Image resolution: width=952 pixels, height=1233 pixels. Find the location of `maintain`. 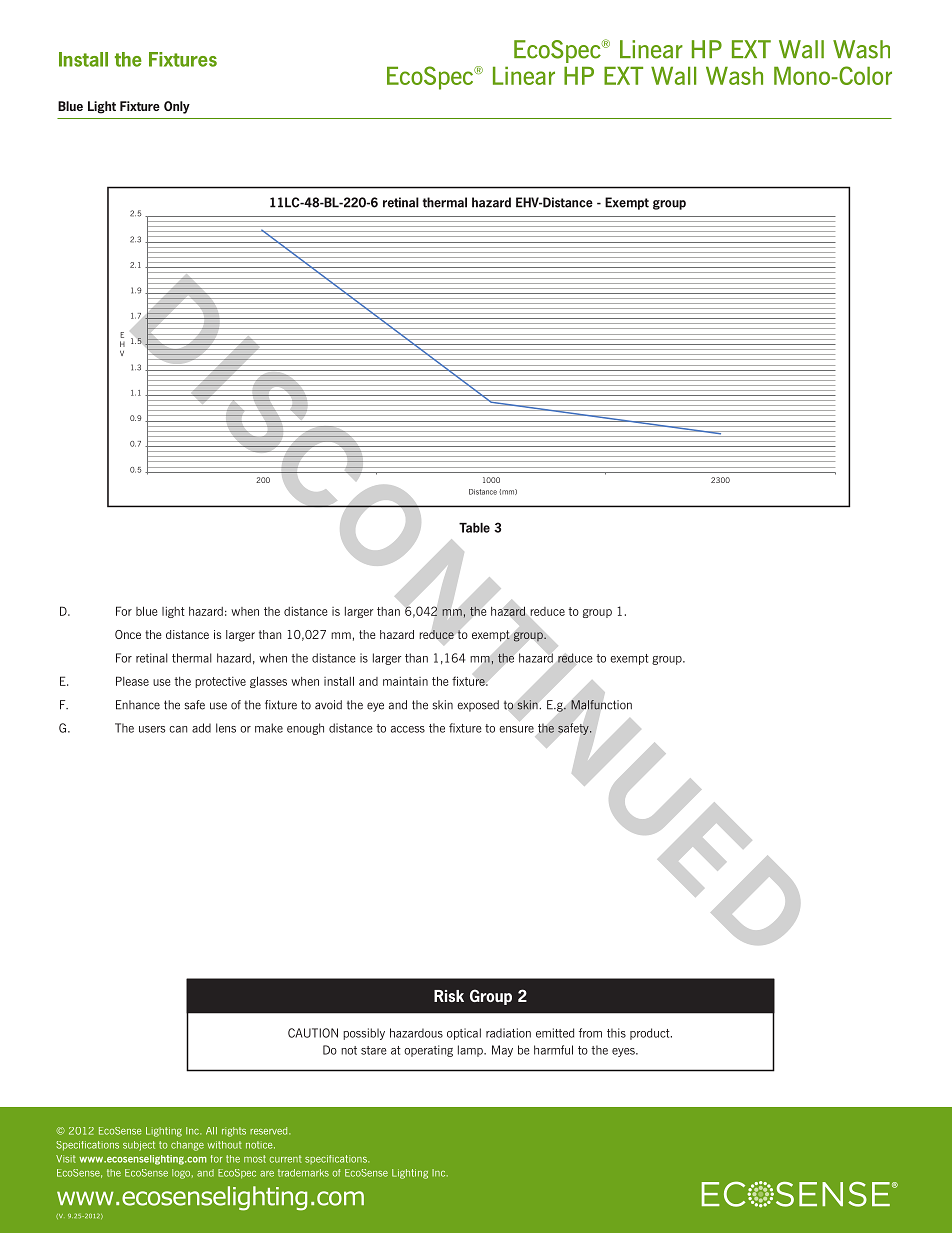

maintain is located at coordinates (405, 681).
